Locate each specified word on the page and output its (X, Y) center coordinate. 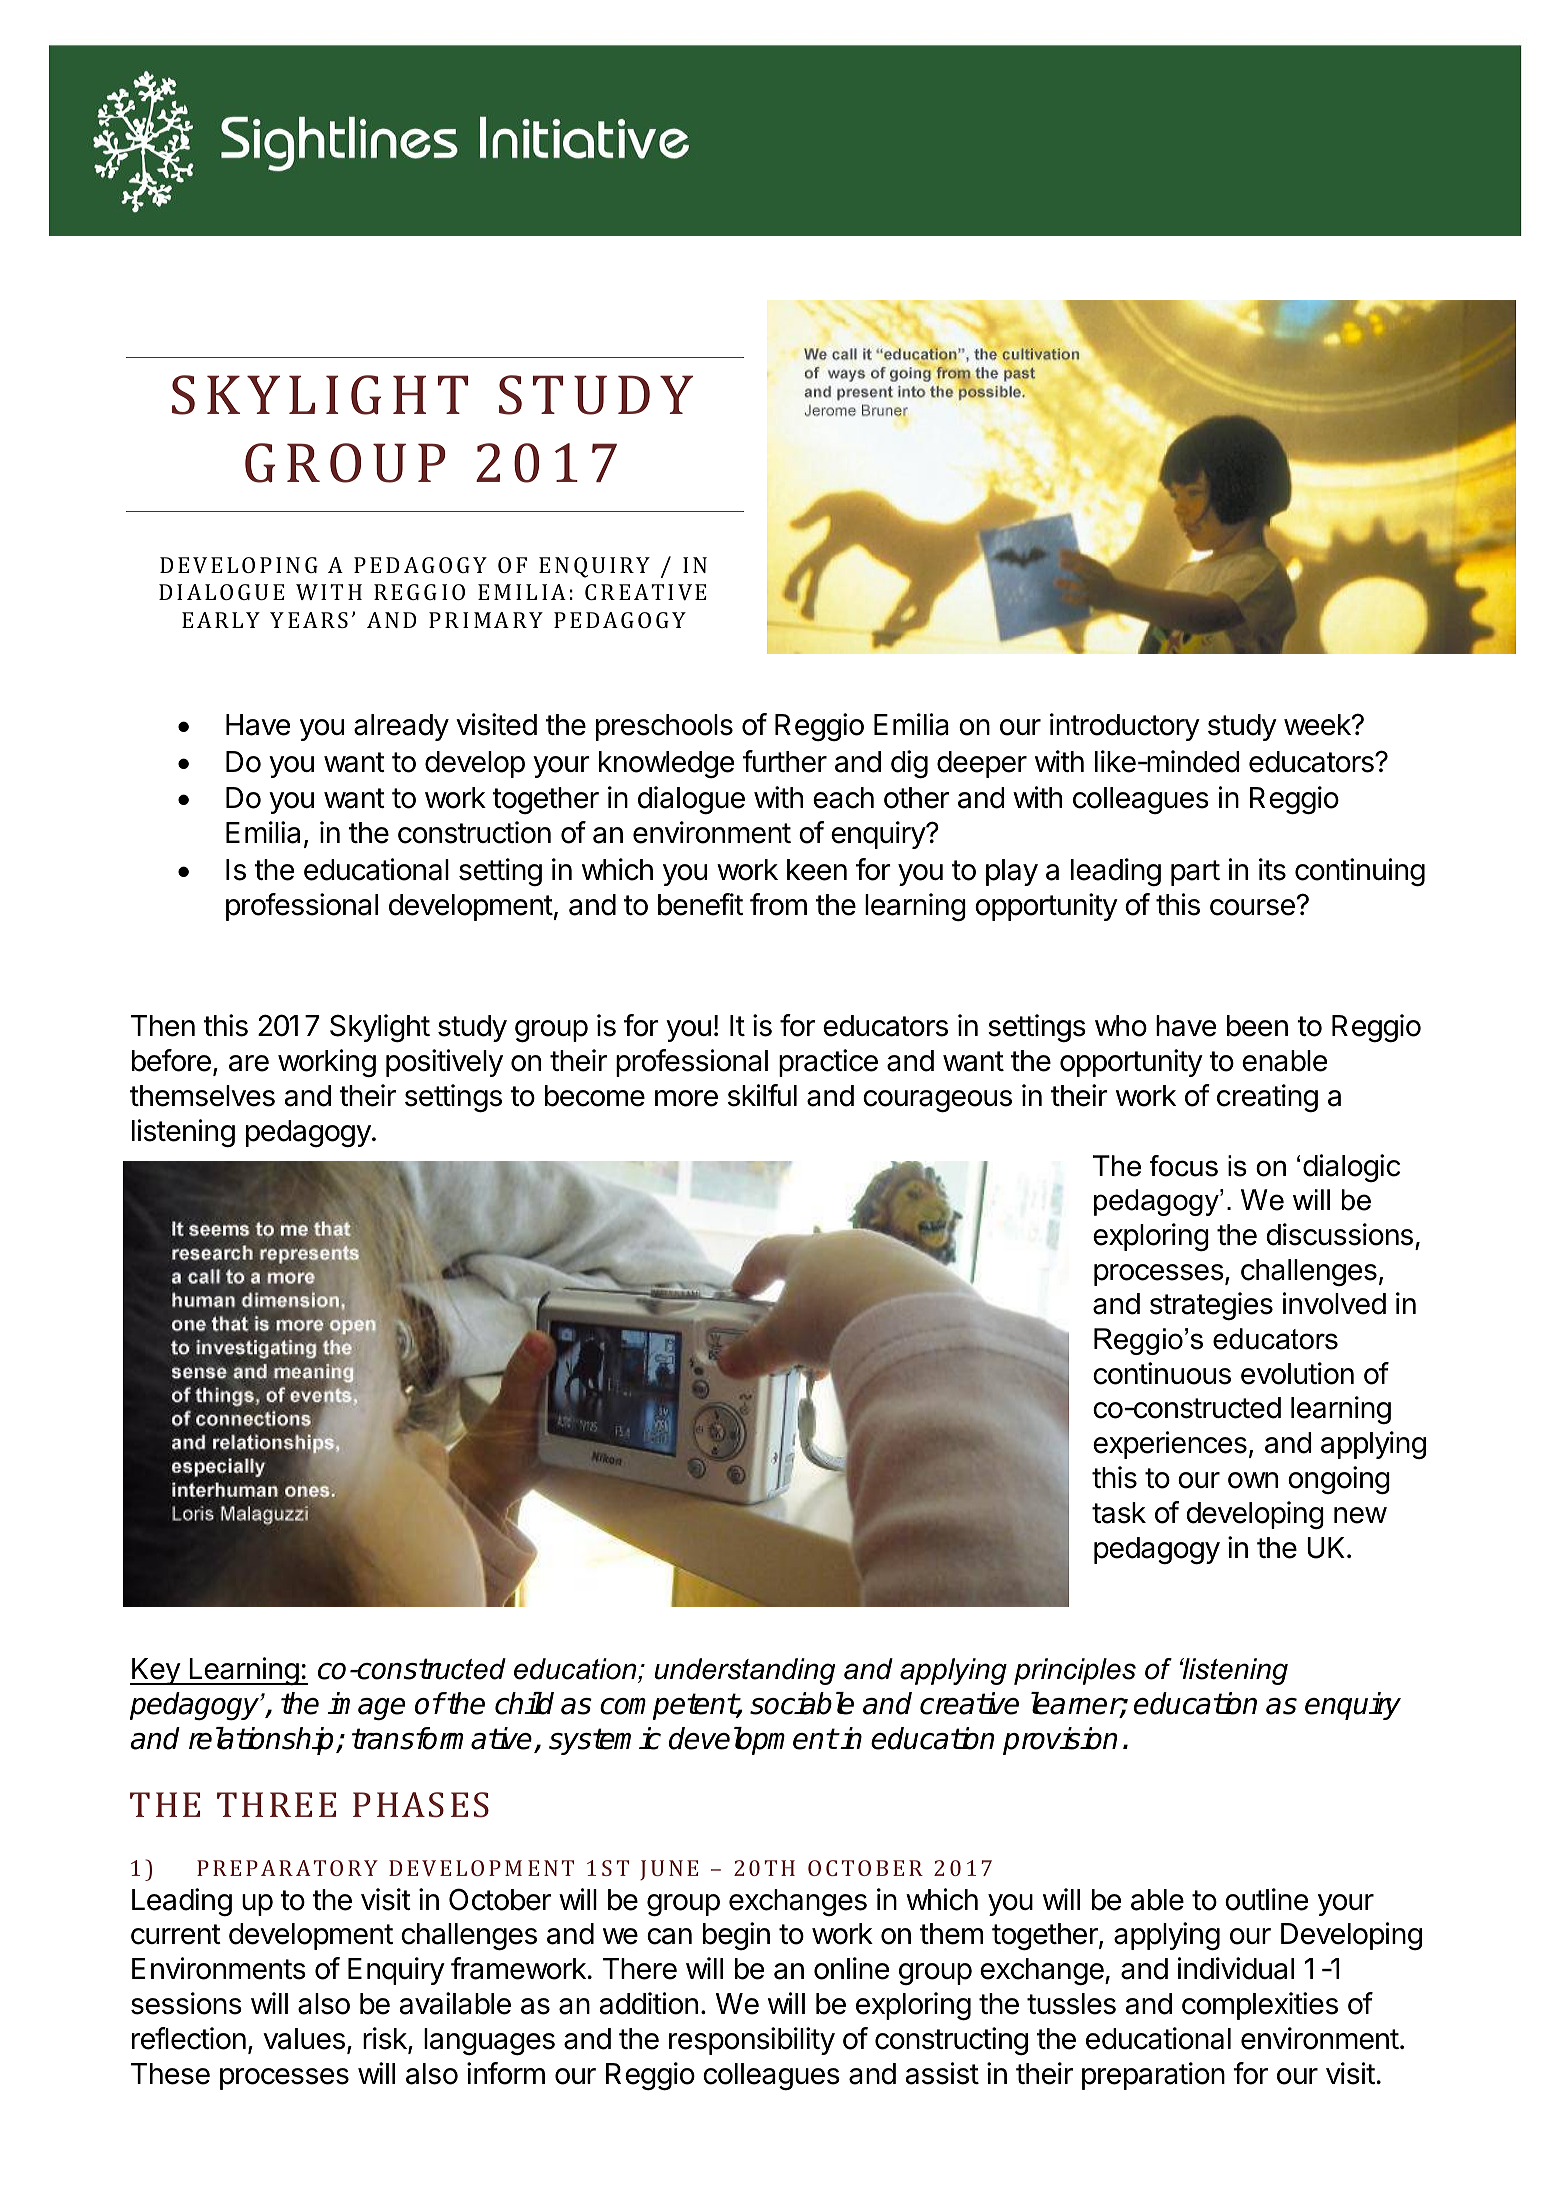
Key (156, 1671)
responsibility (752, 2041)
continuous (1162, 1373)
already (401, 727)
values (304, 2039)
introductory (1125, 727)
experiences (1170, 1445)
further (784, 761)
